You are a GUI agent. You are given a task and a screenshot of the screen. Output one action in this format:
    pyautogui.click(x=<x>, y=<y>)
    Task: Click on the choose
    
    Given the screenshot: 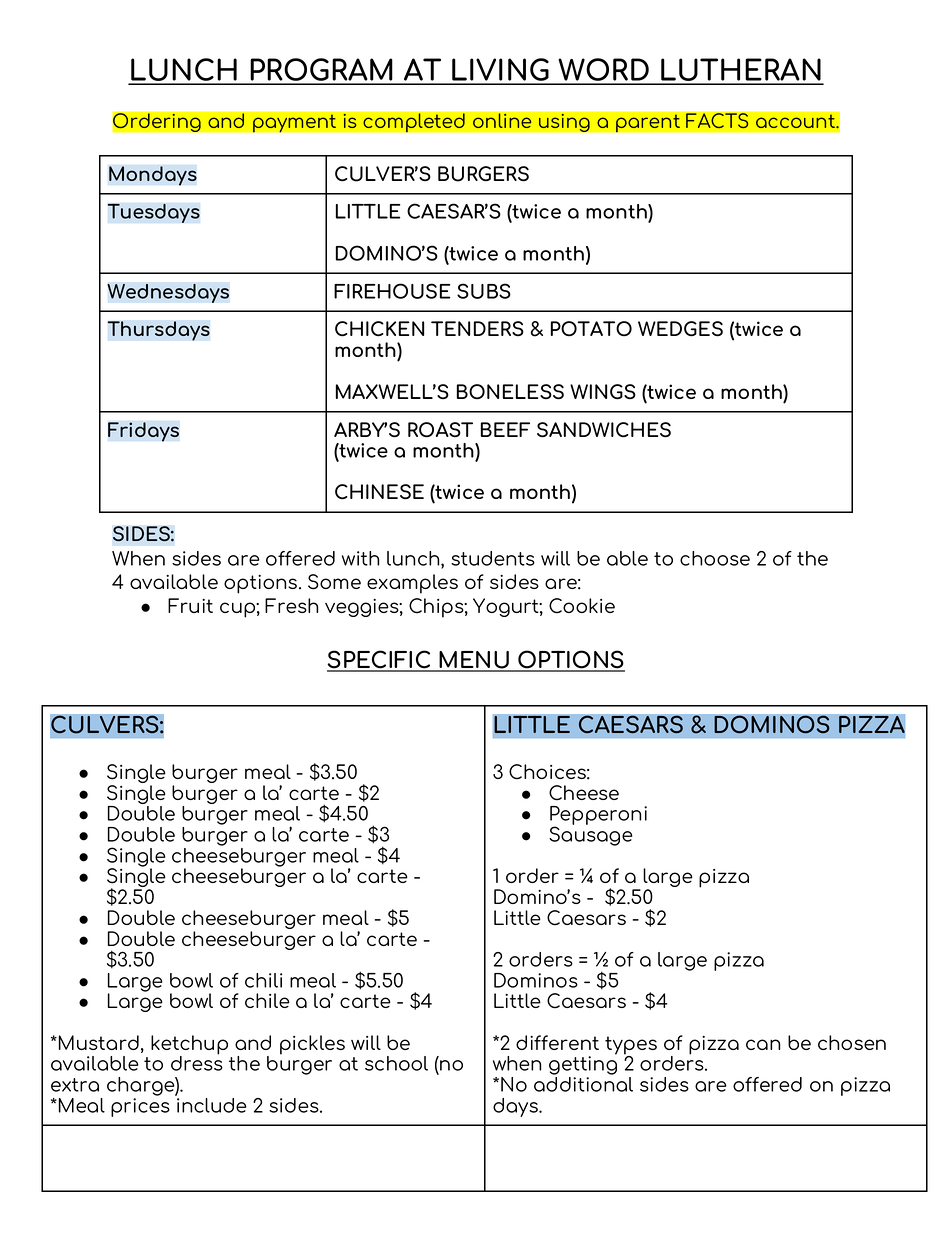 What is the action you would take?
    pyautogui.click(x=715, y=558)
